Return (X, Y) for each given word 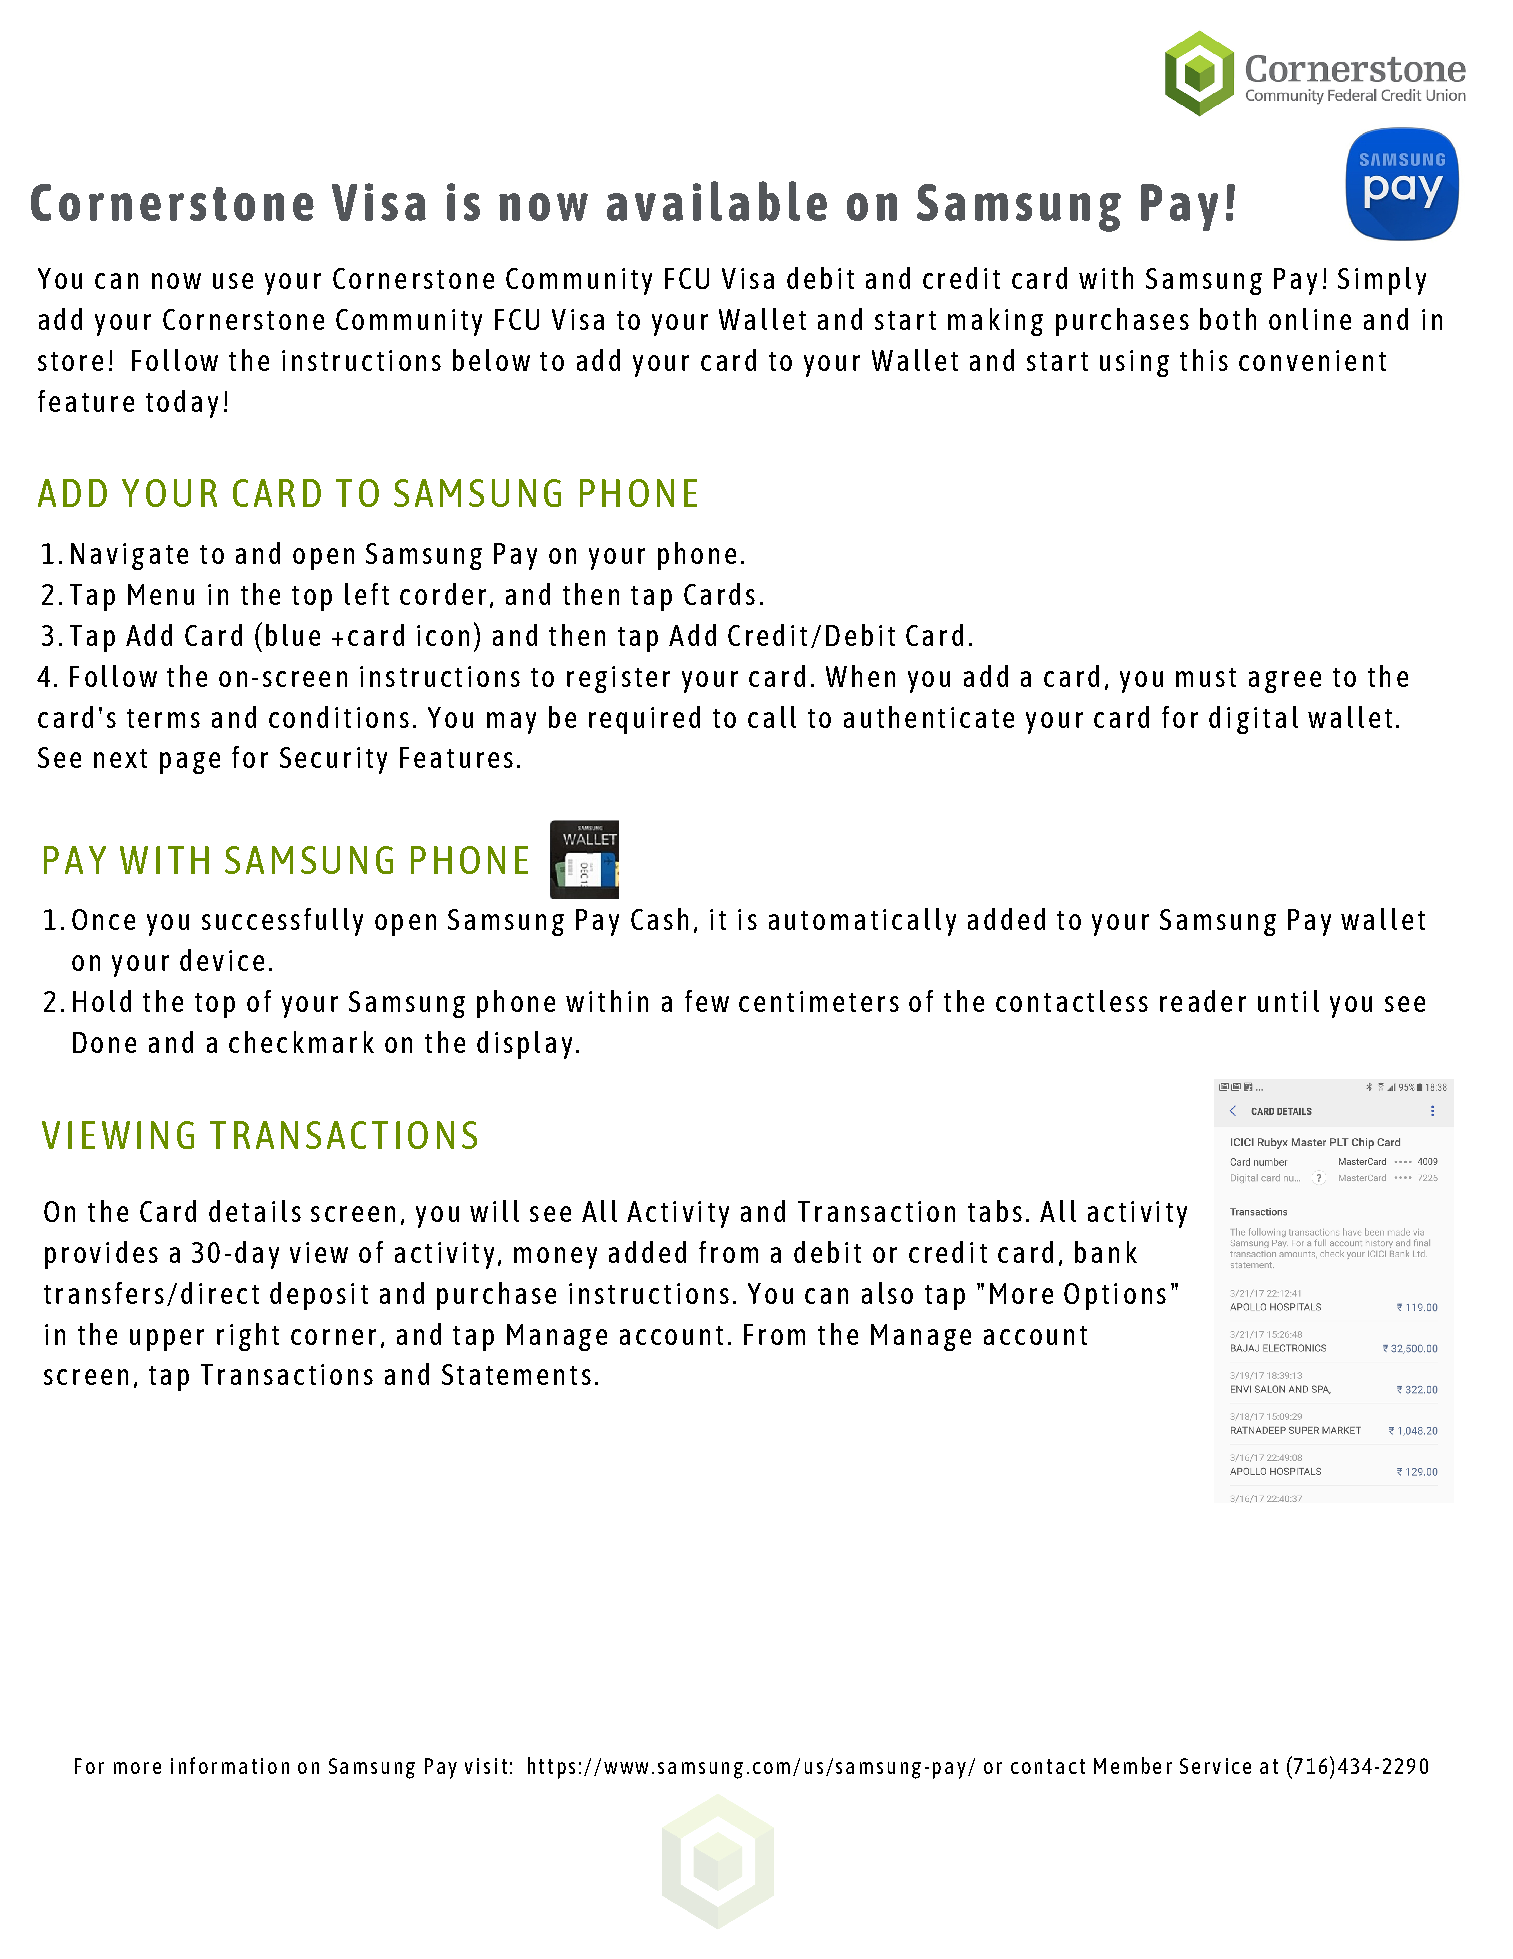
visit (486, 1766)
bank (1106, 1252)
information (230, 1765)
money (555, 1258)
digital (1253, 720)
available (717, 201)
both (1228, 319)
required (644, 720)
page (190, 763)
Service (1215, 1766)
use (233, 281)
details (255, 1211)
